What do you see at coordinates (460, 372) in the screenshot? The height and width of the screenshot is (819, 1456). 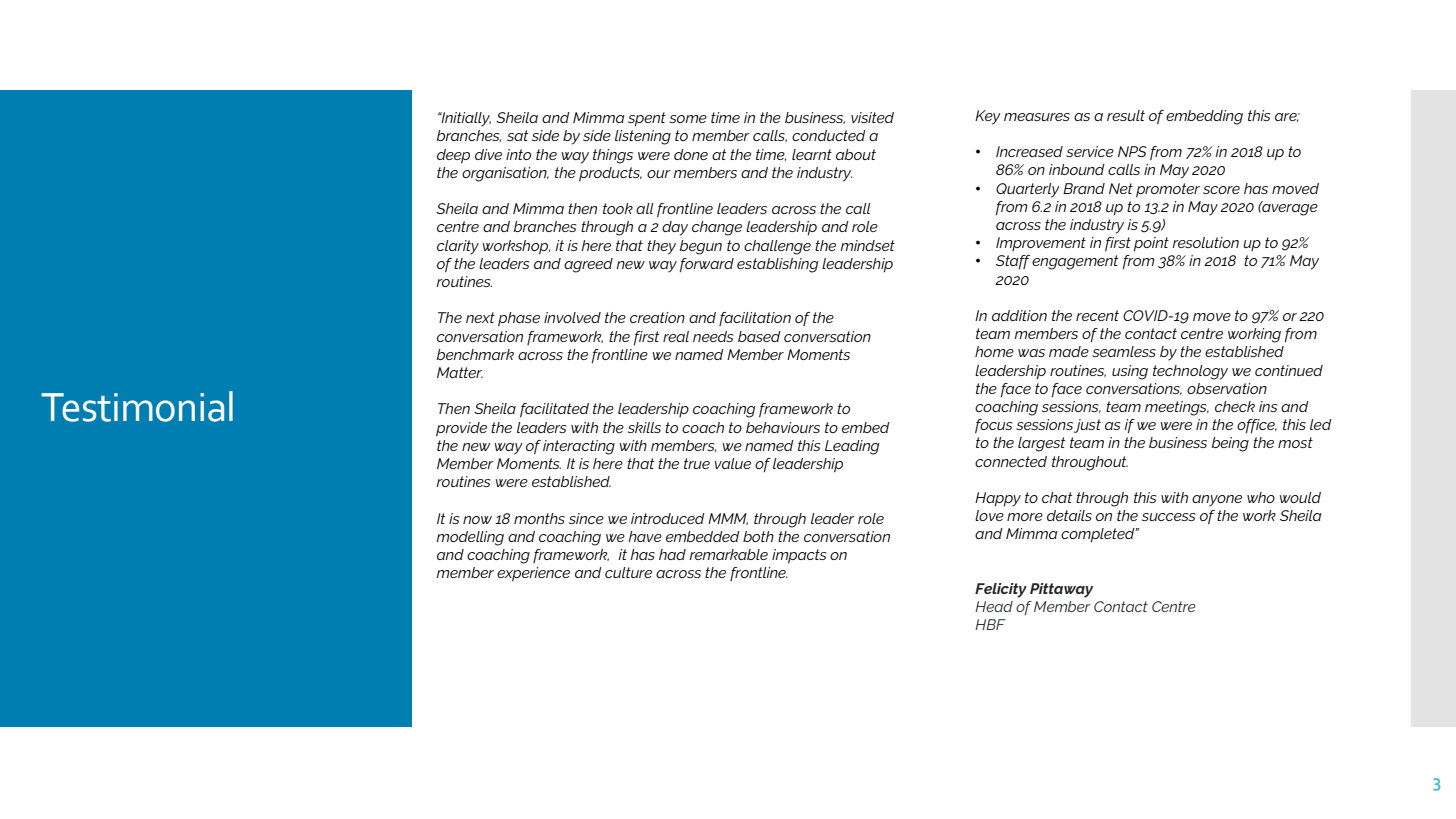 I see `Matter` at bounding box center [460, 372].
